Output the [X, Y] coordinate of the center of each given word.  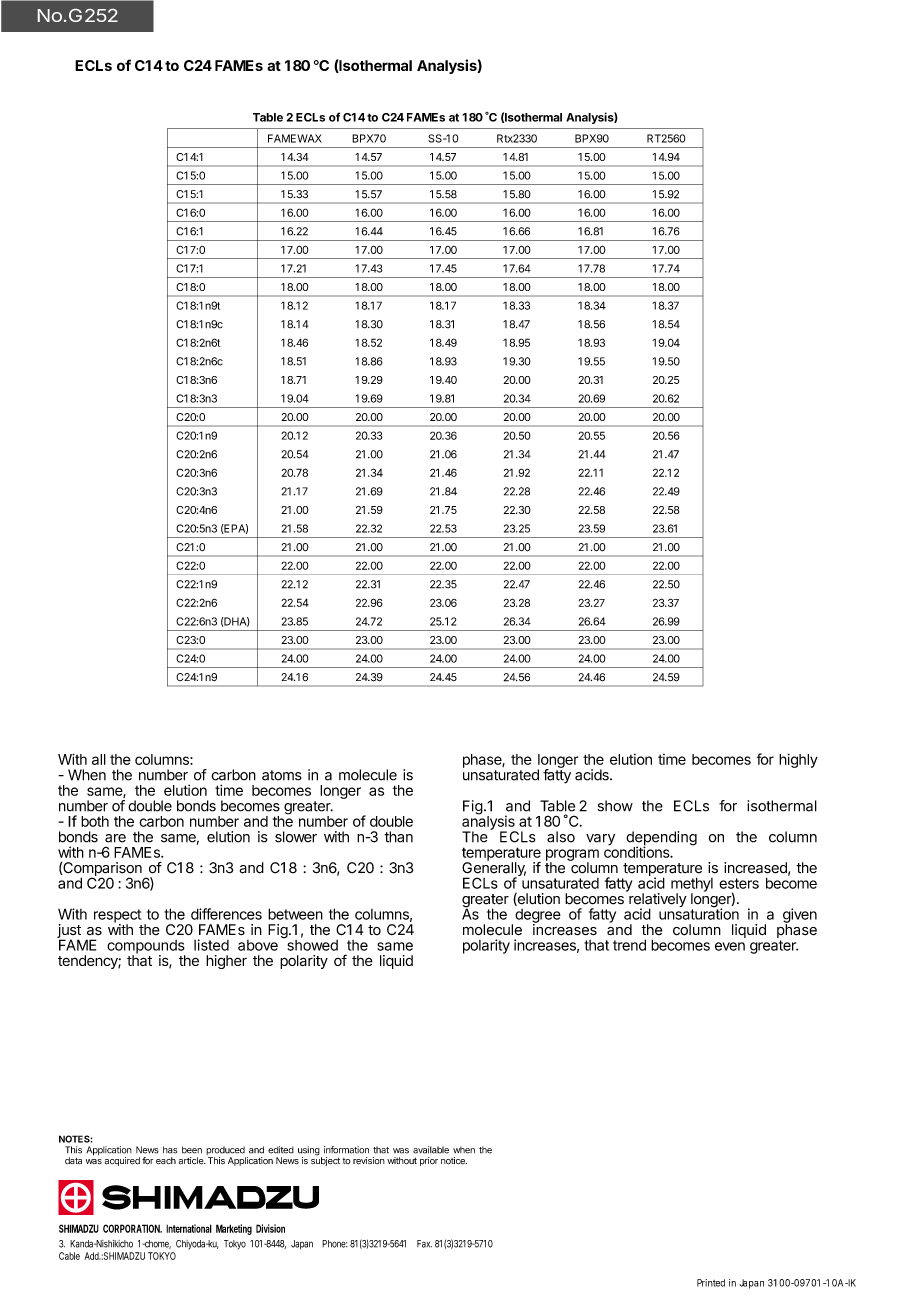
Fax [424, 1244]
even [730, 946]
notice [454, 1161]
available [431, 1150]
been [192, 1150]
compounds [146, 948]
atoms [282, 775]
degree [538, 917]
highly [798, 760]
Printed [711, 1283]
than [398, 837]
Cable [69, 1256]
